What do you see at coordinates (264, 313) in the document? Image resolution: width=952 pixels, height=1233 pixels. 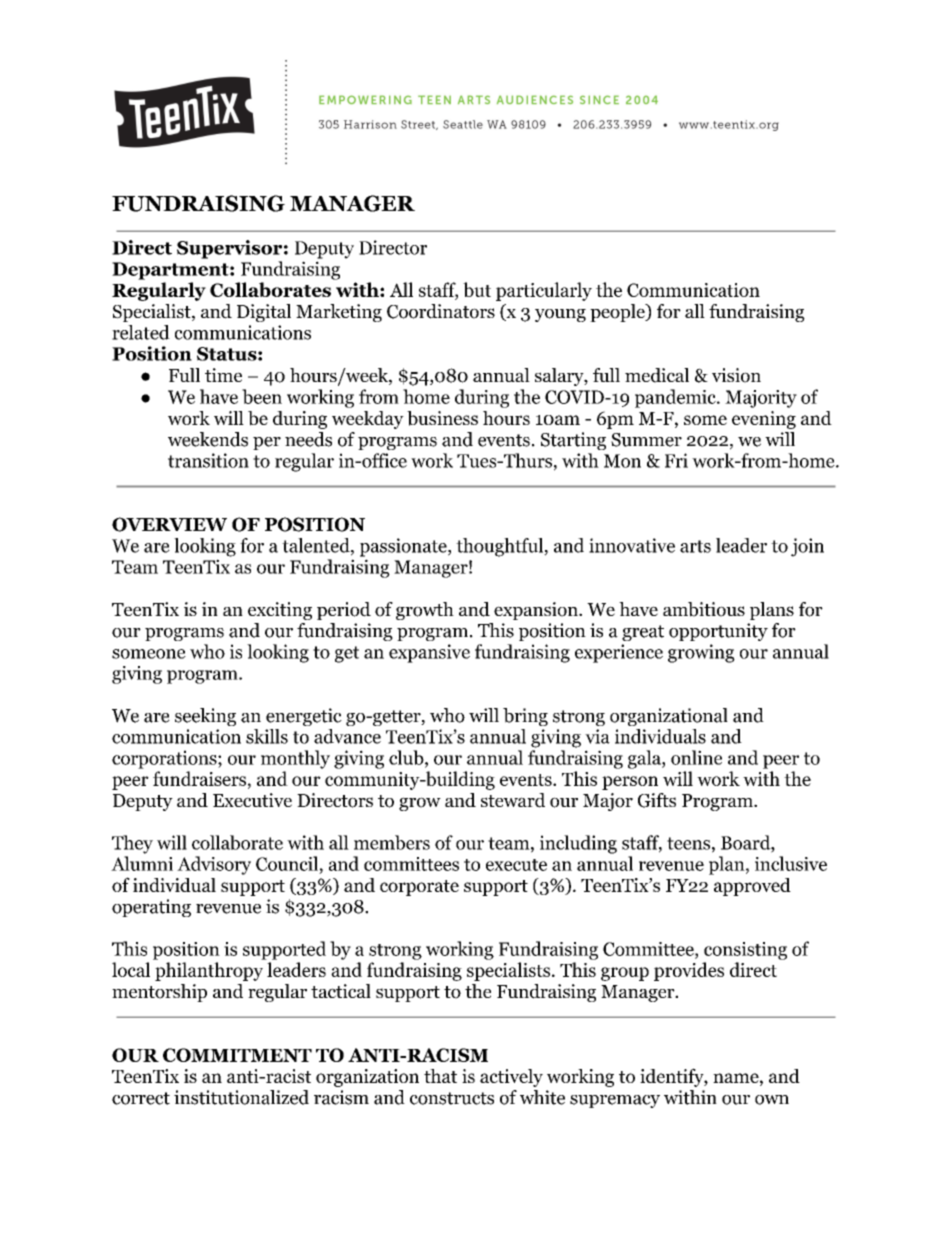 I see `Digital` at bounding box center [264, 313].
